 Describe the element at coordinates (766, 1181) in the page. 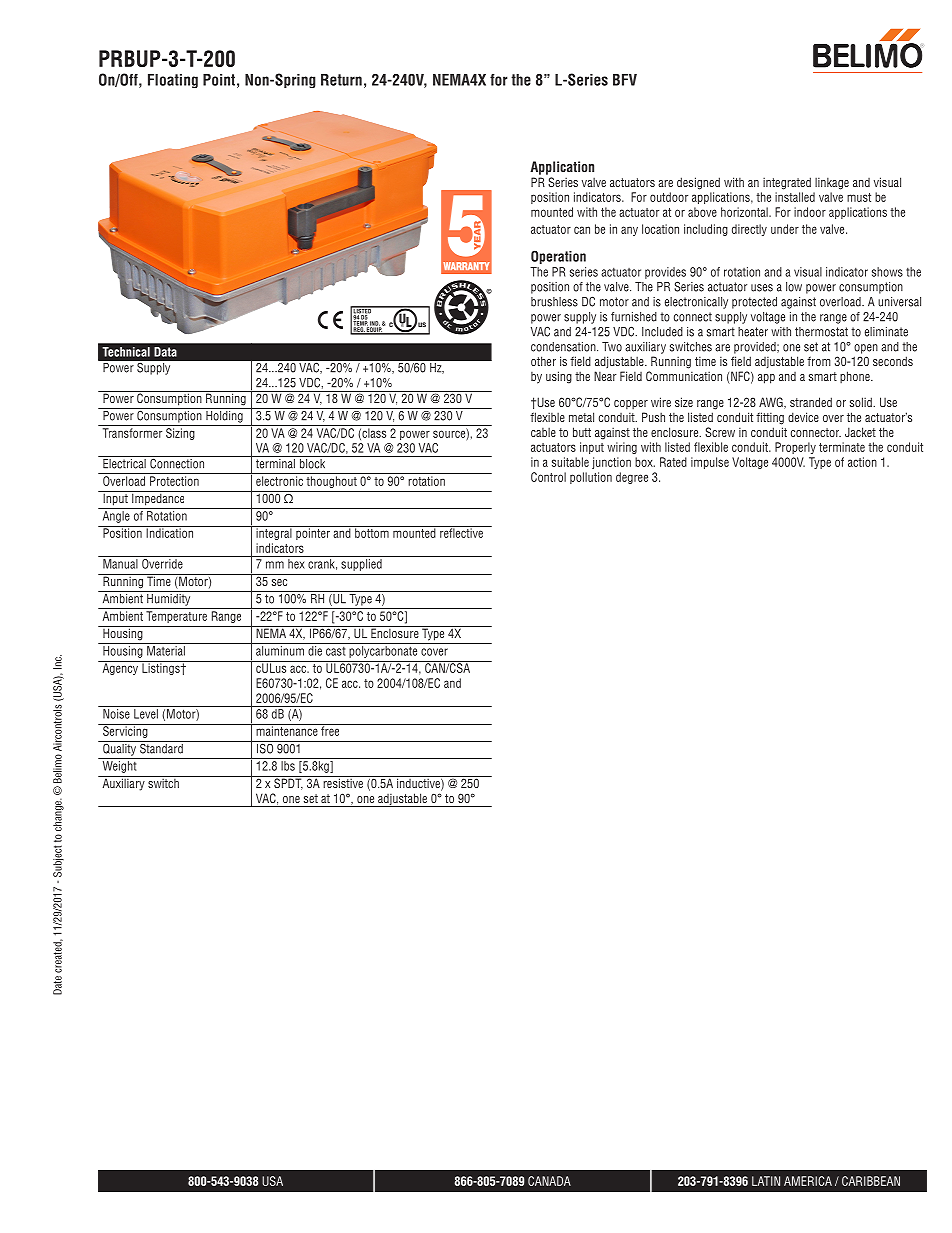

I see `LATIN` at that location.
